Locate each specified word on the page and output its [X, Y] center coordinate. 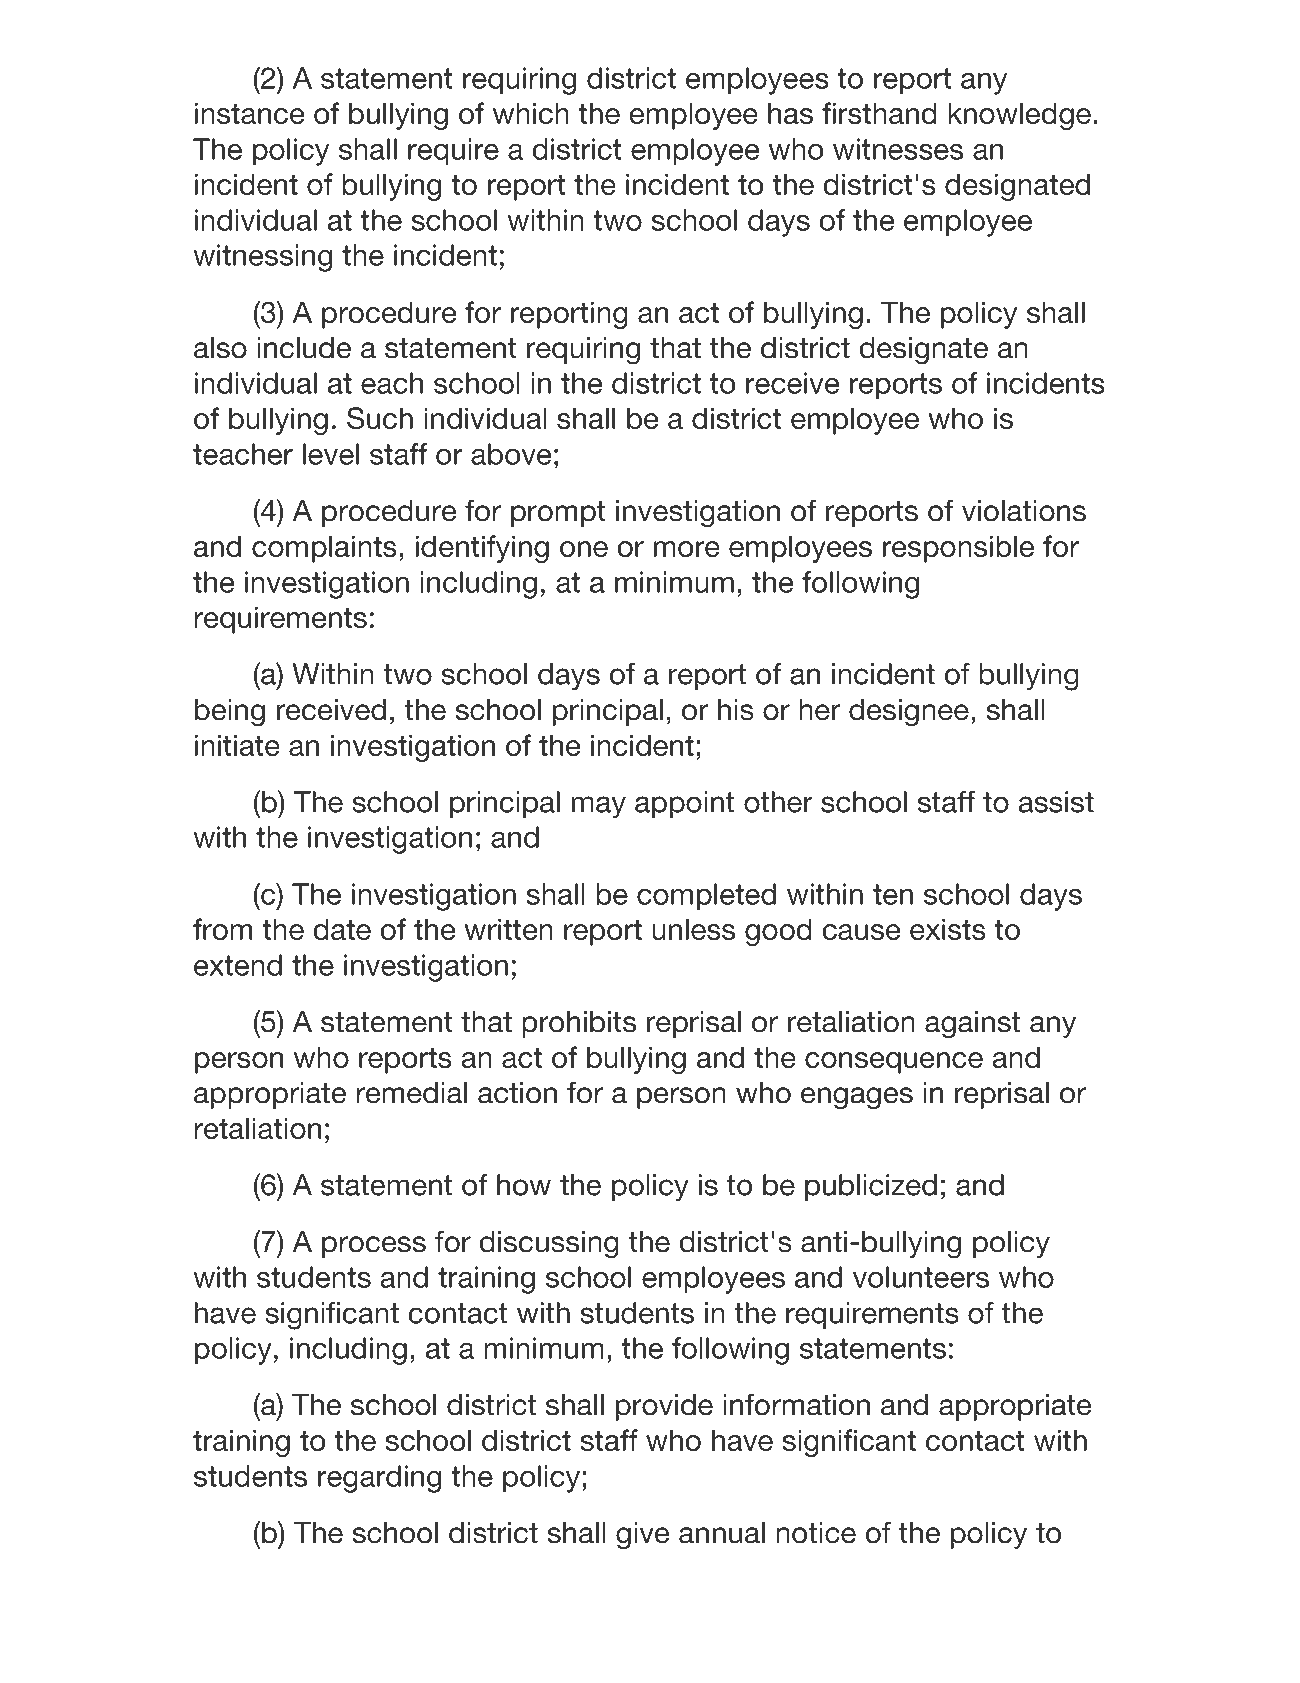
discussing [549, 1245]
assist [1056, 802]
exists [948, 929]
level [331, 454]
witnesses [898, 149]
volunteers [921, 1277]
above [511, 454]
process [374, 1247]
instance [249, 113]
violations [1024, 511]
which [531, 113]
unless [693, 929]
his [736, 710]
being [230, 713]
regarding [379, 1479]
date [342, 929]
